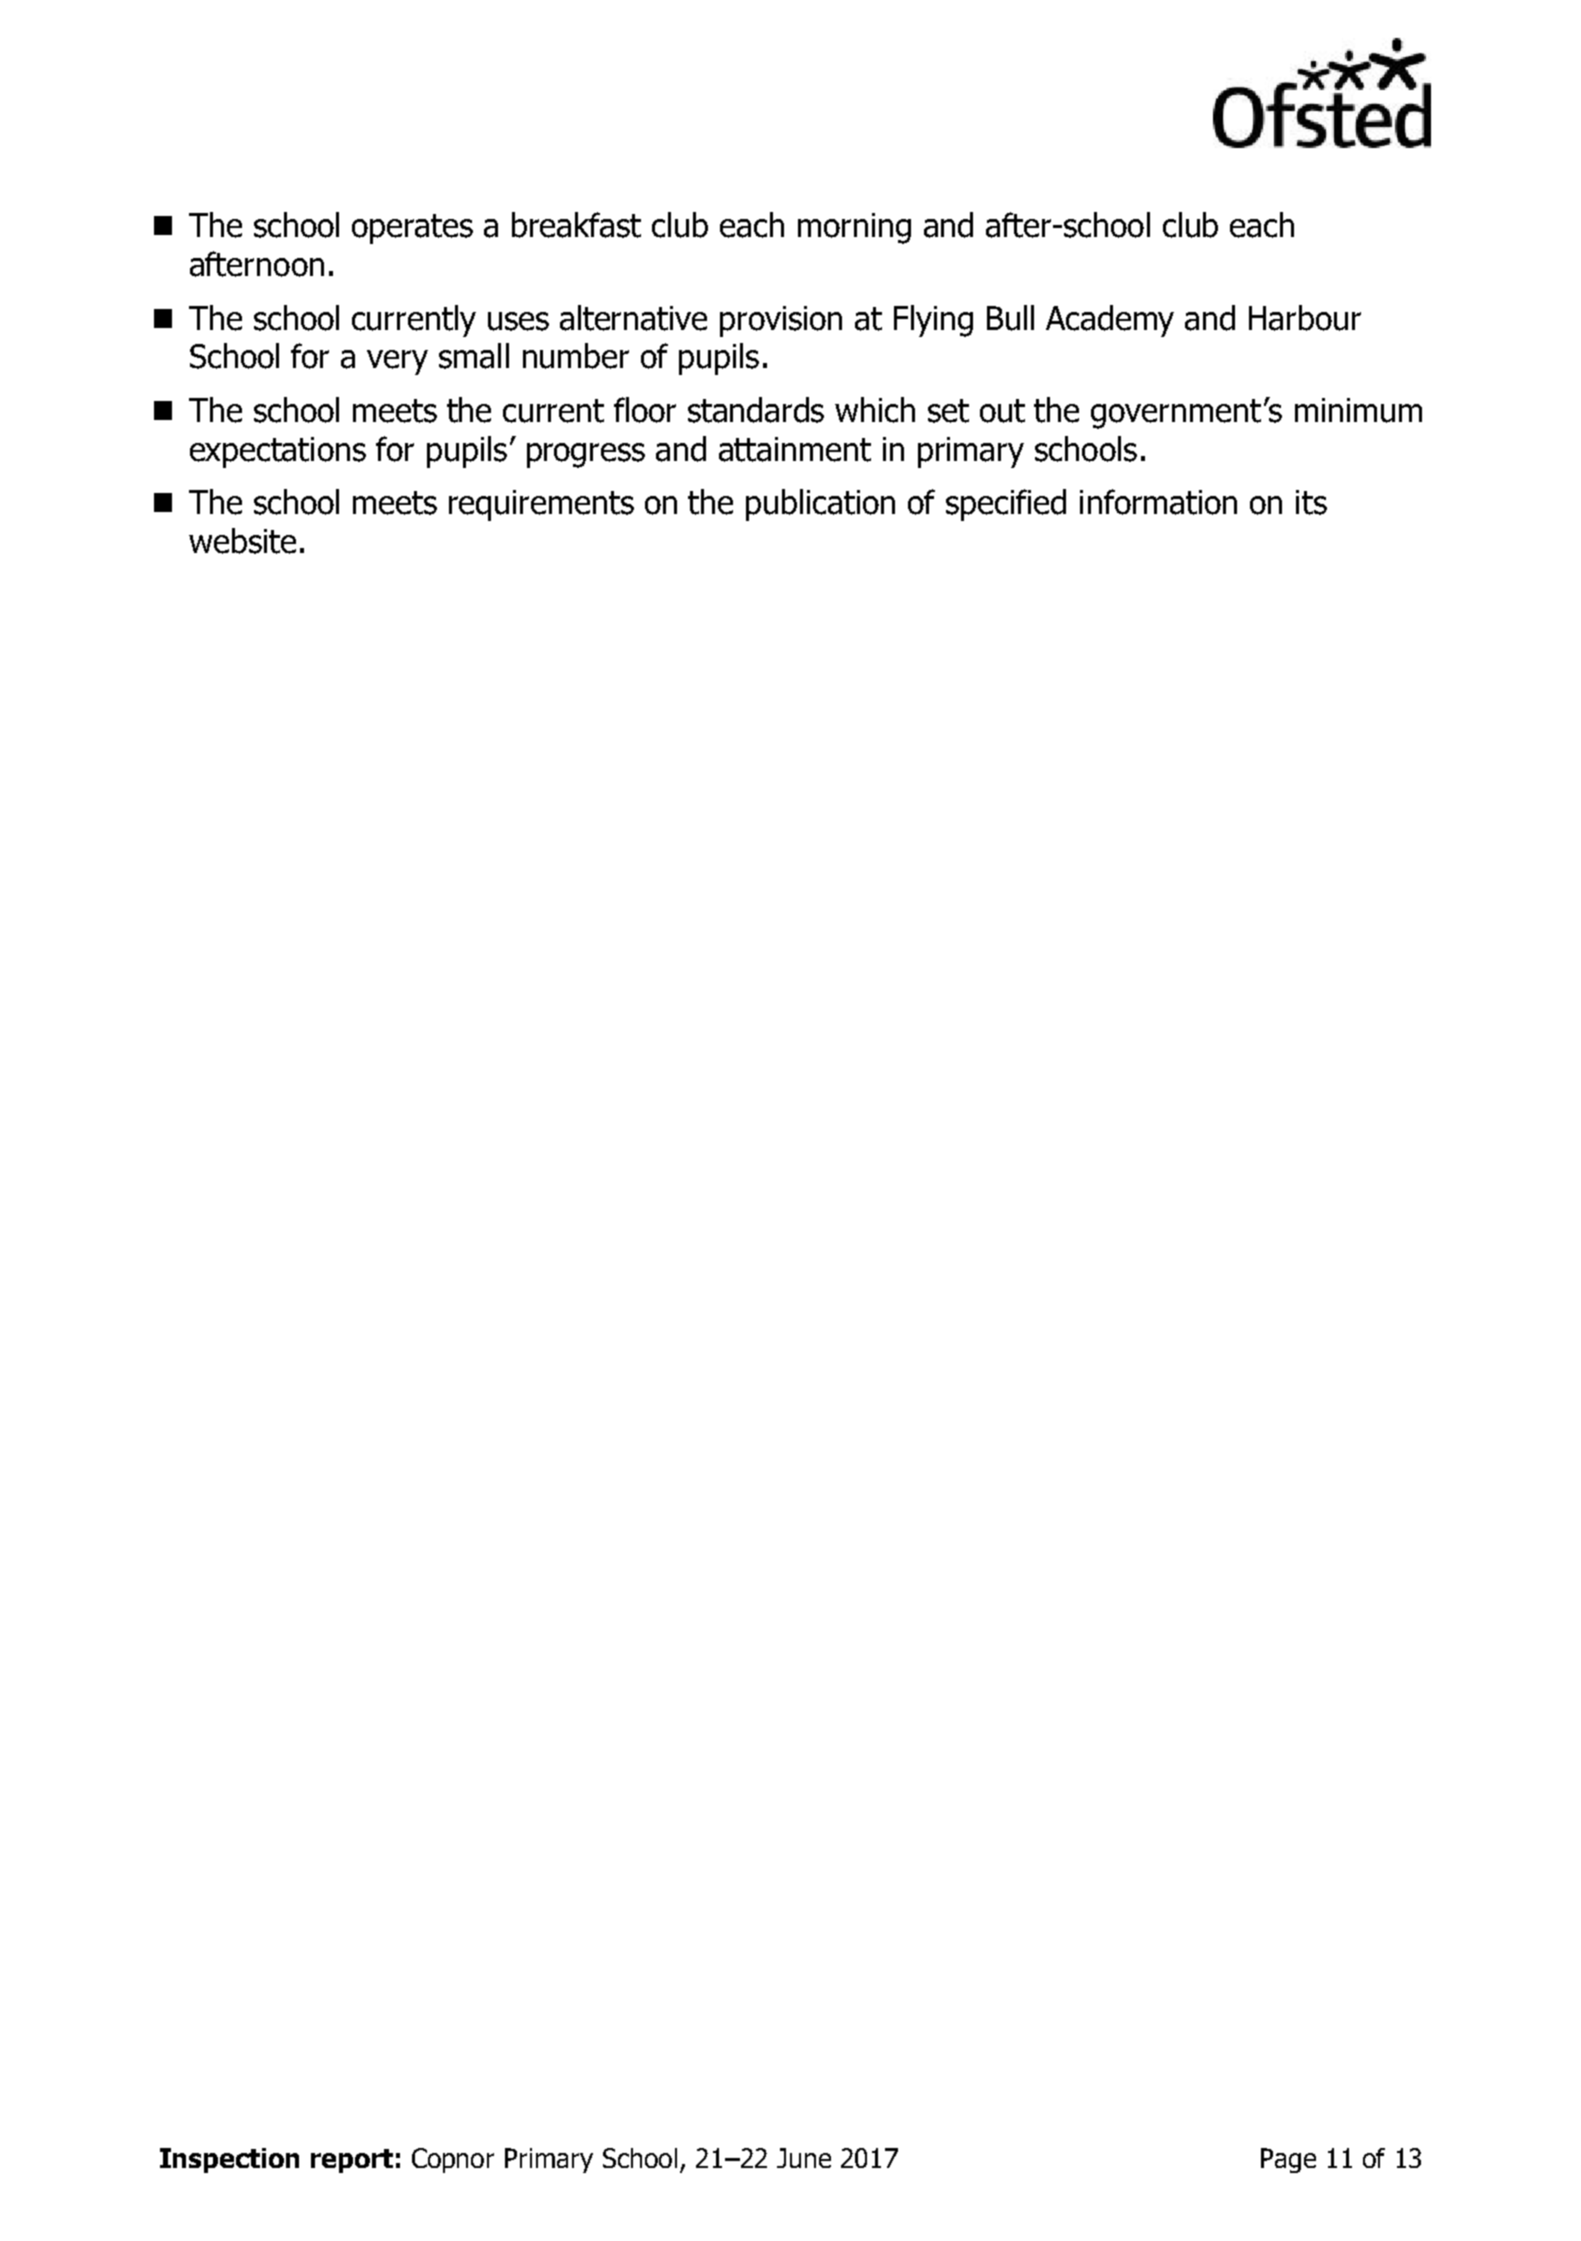 Image resolution: width=1581 pixels, height=2241 pixels. Describe the element at coordinates (781, 321) in the document. I see `provision` at that location.
